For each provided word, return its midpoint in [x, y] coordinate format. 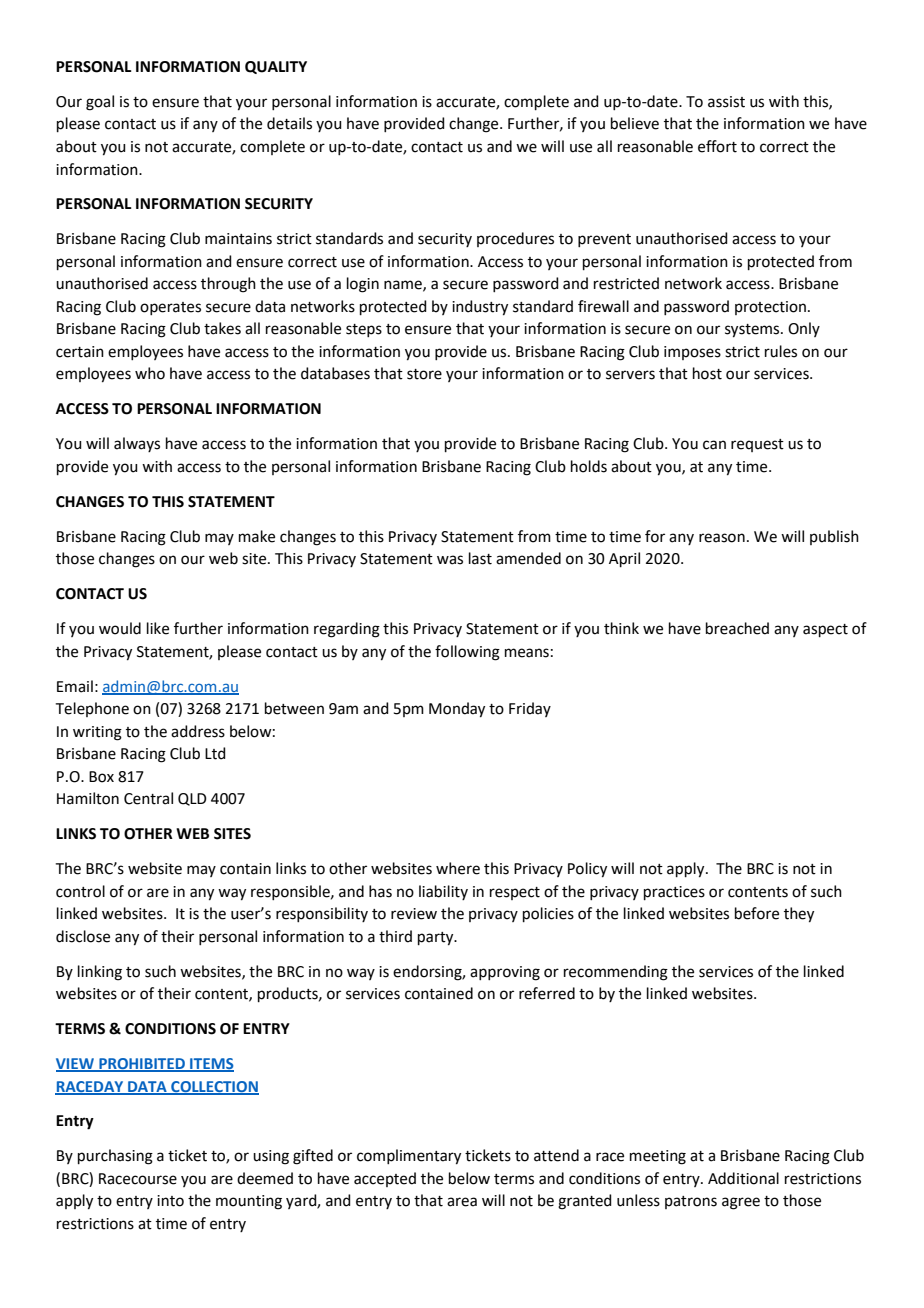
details [289, 123]
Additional [743, 1178]
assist [726, 102]
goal [100, 103]
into [170, 1201]
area [462, 1202]
